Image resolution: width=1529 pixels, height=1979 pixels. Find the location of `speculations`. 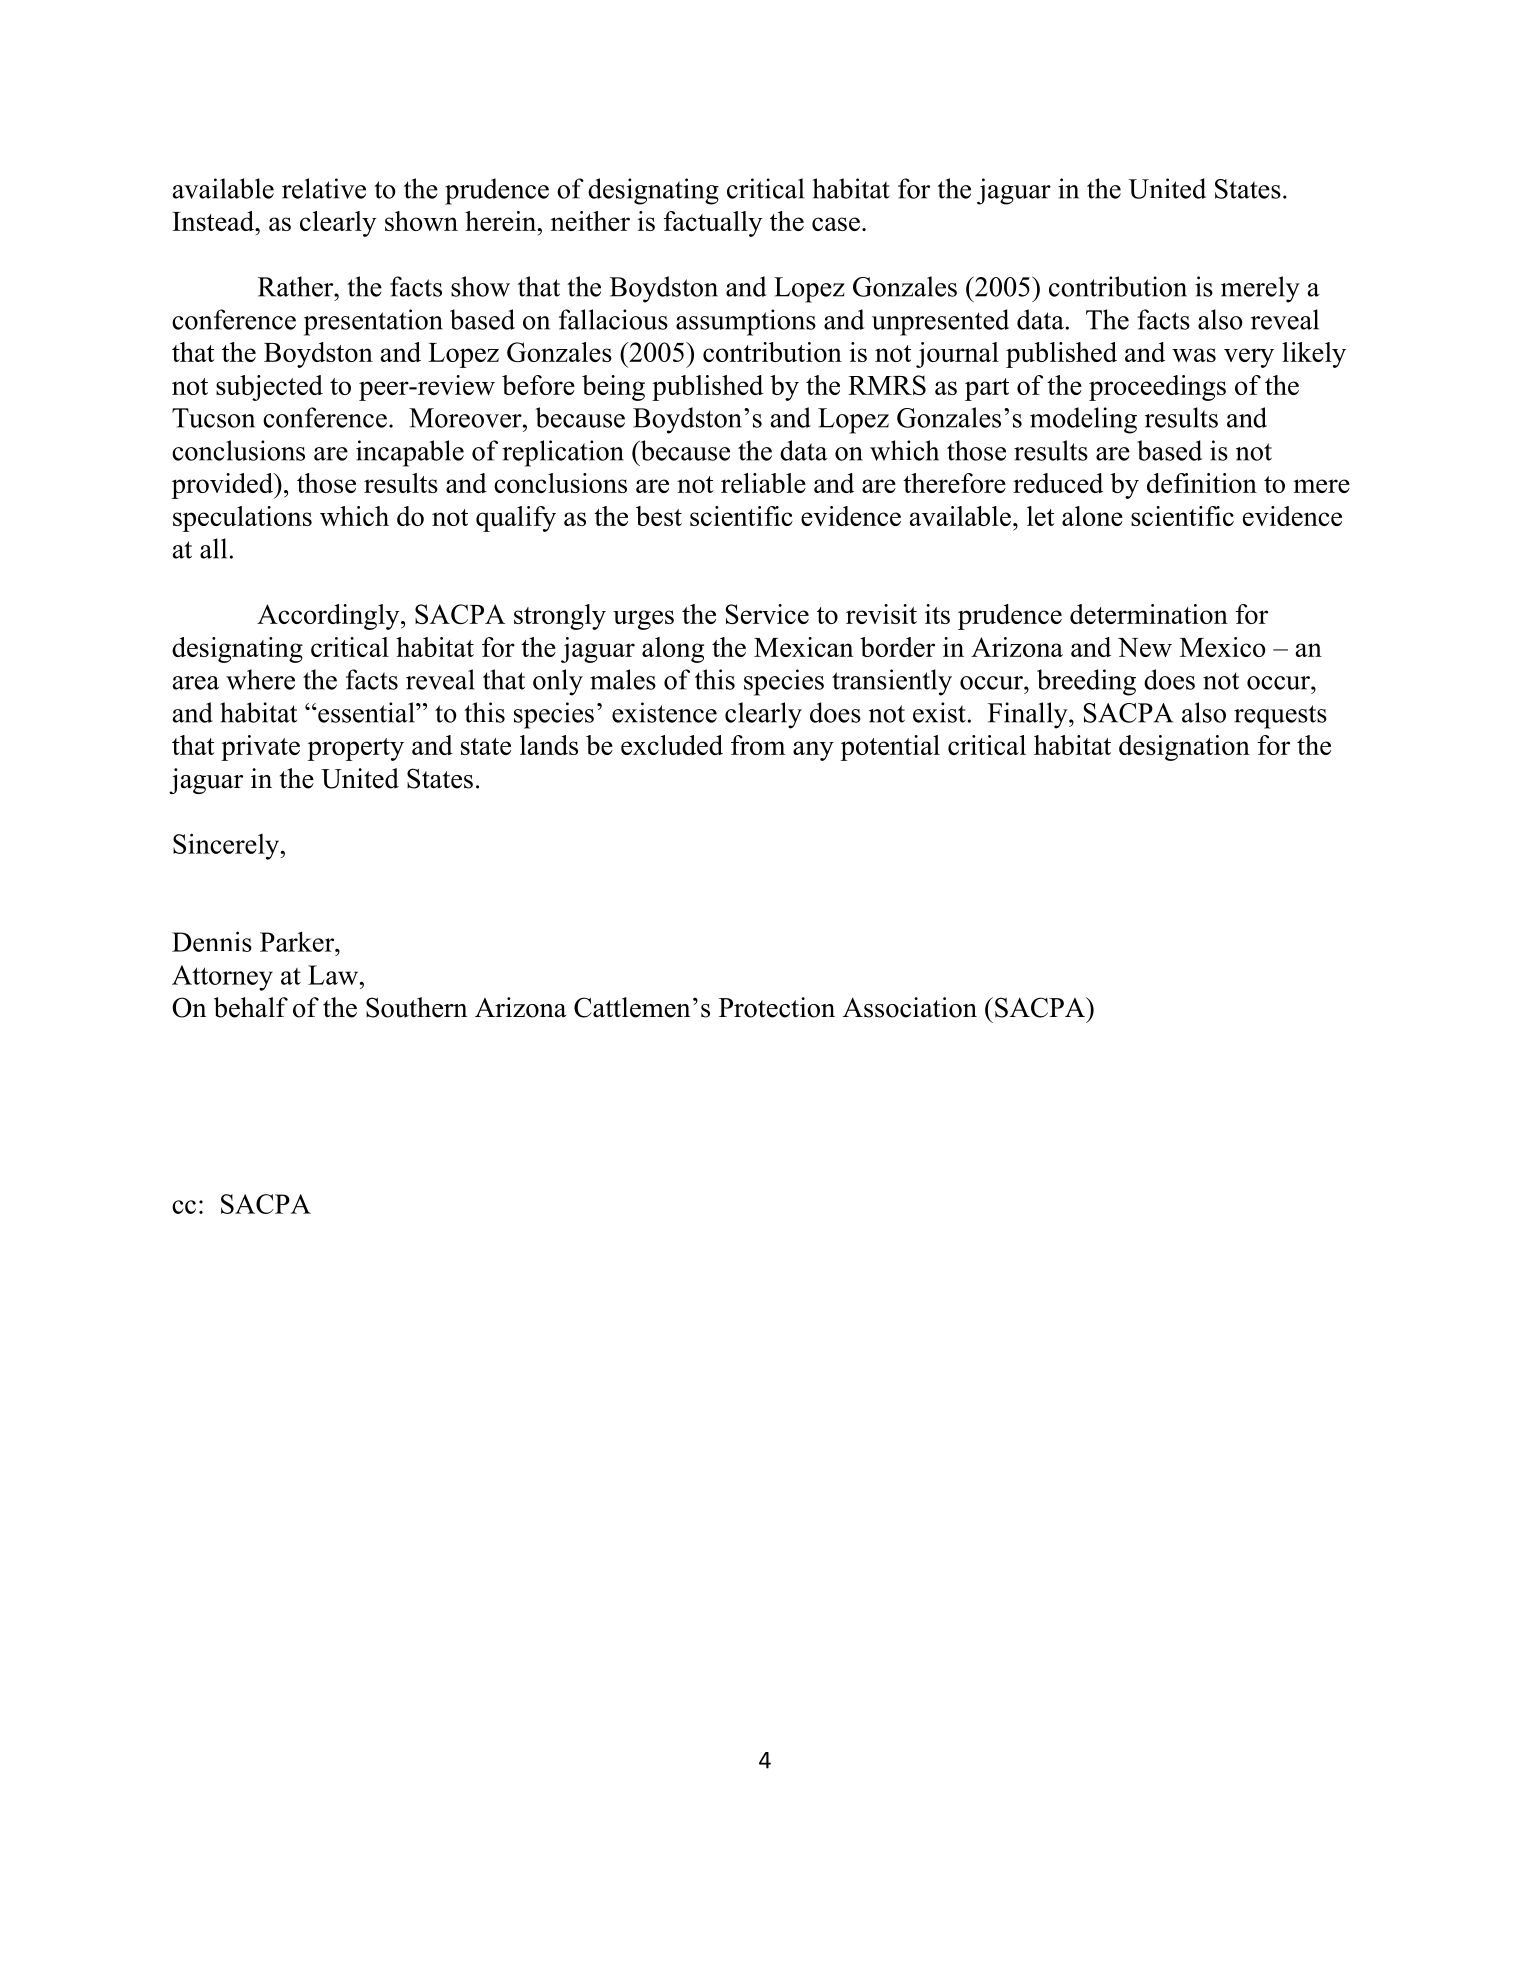

speculations is located at coordinates (242, 519).
